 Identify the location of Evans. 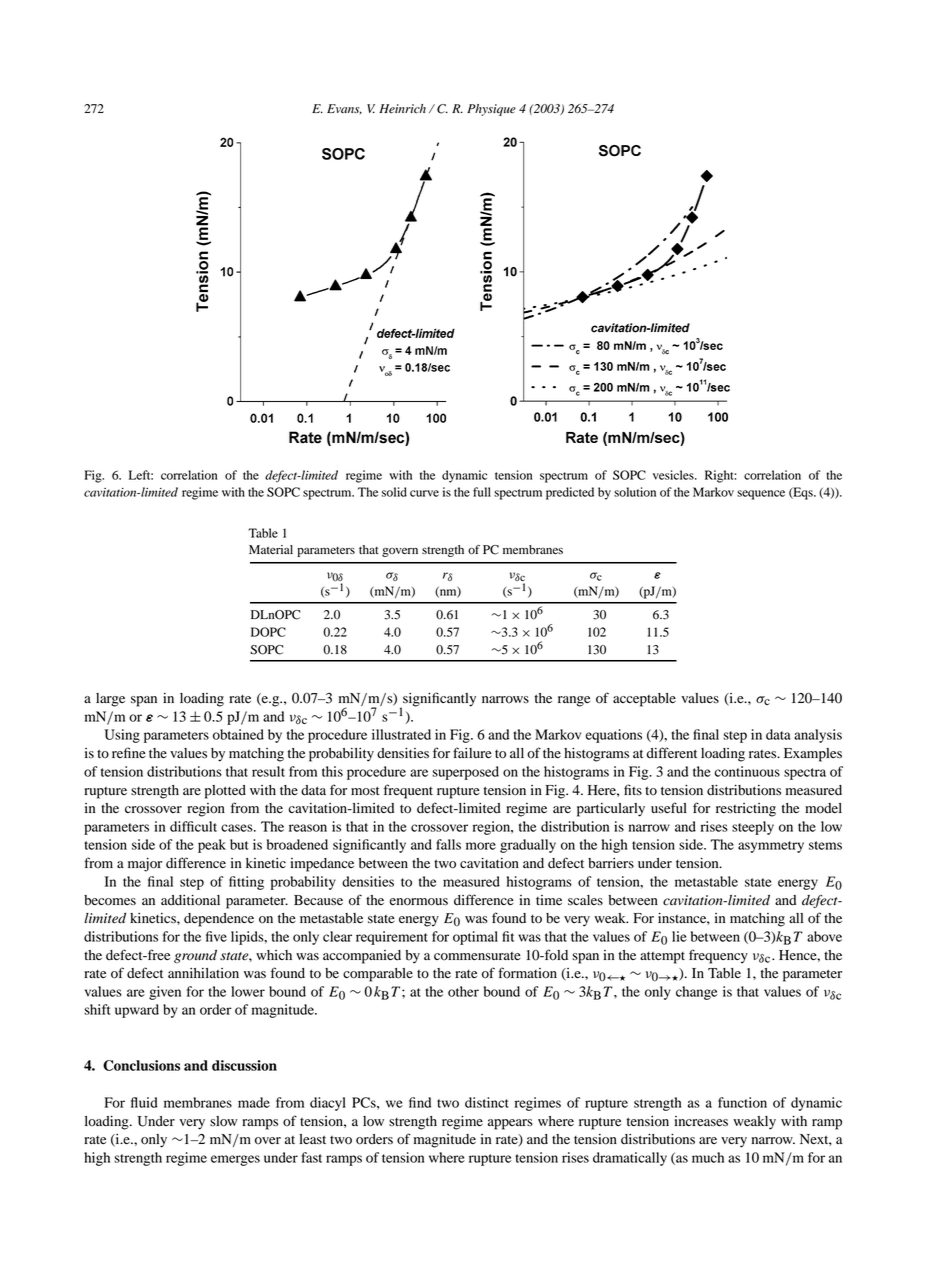
(344, 109).
